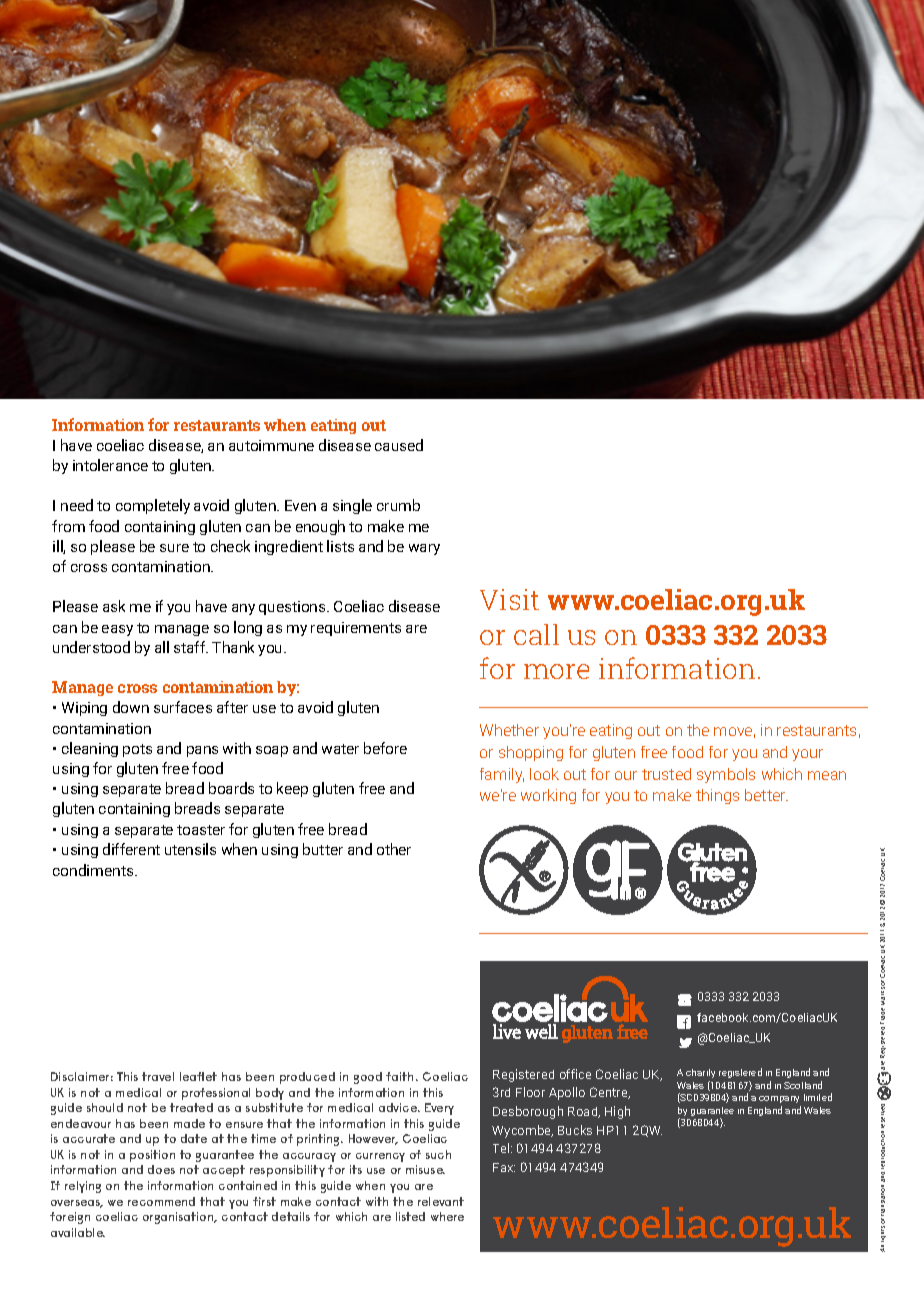 The height and width of the page is (1308, 924). Describe the element at coordinates (161, 1201) in the page. I see `recommend` at that location.
